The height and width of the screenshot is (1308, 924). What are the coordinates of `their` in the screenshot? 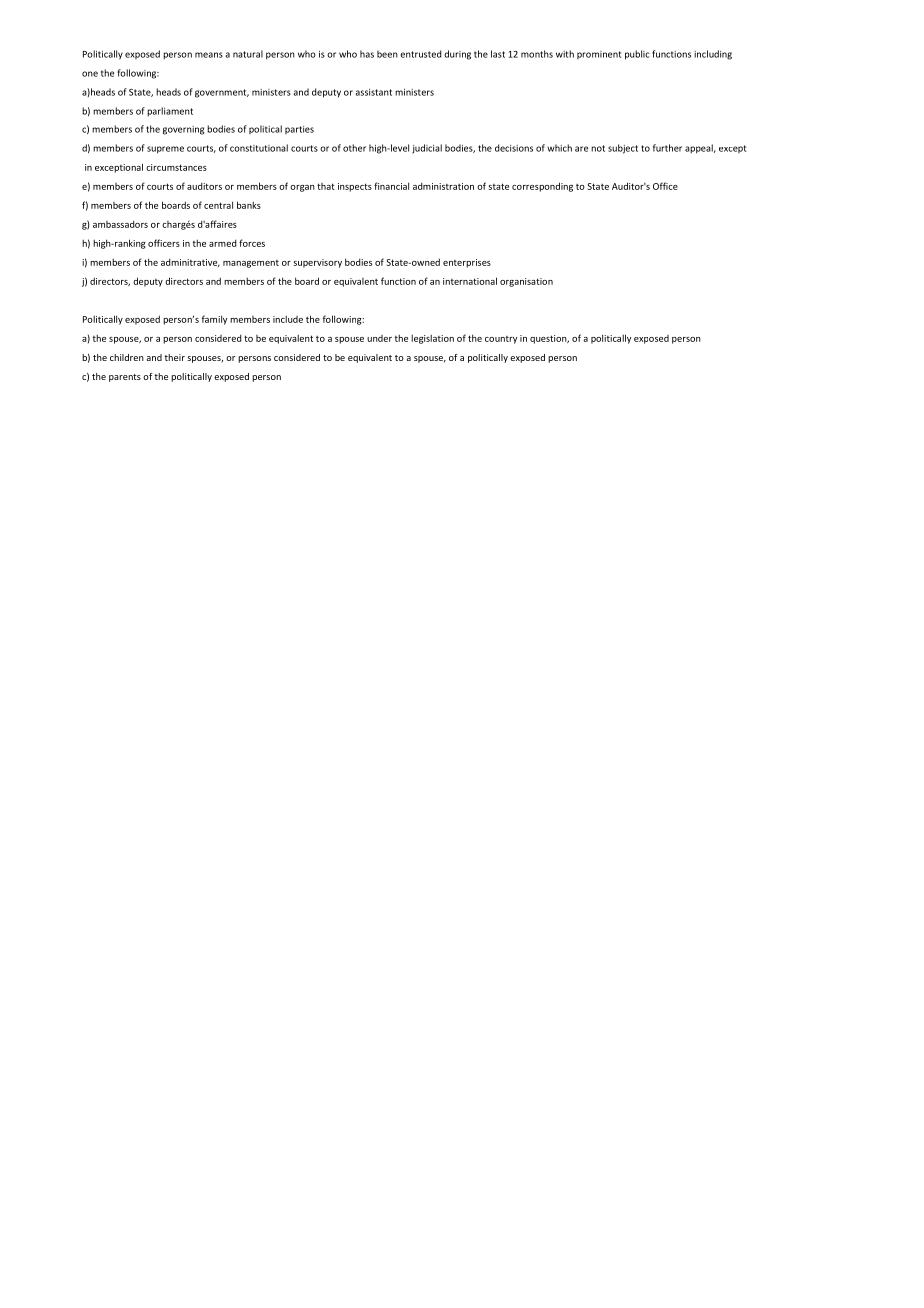 It's located at (174, 357).
